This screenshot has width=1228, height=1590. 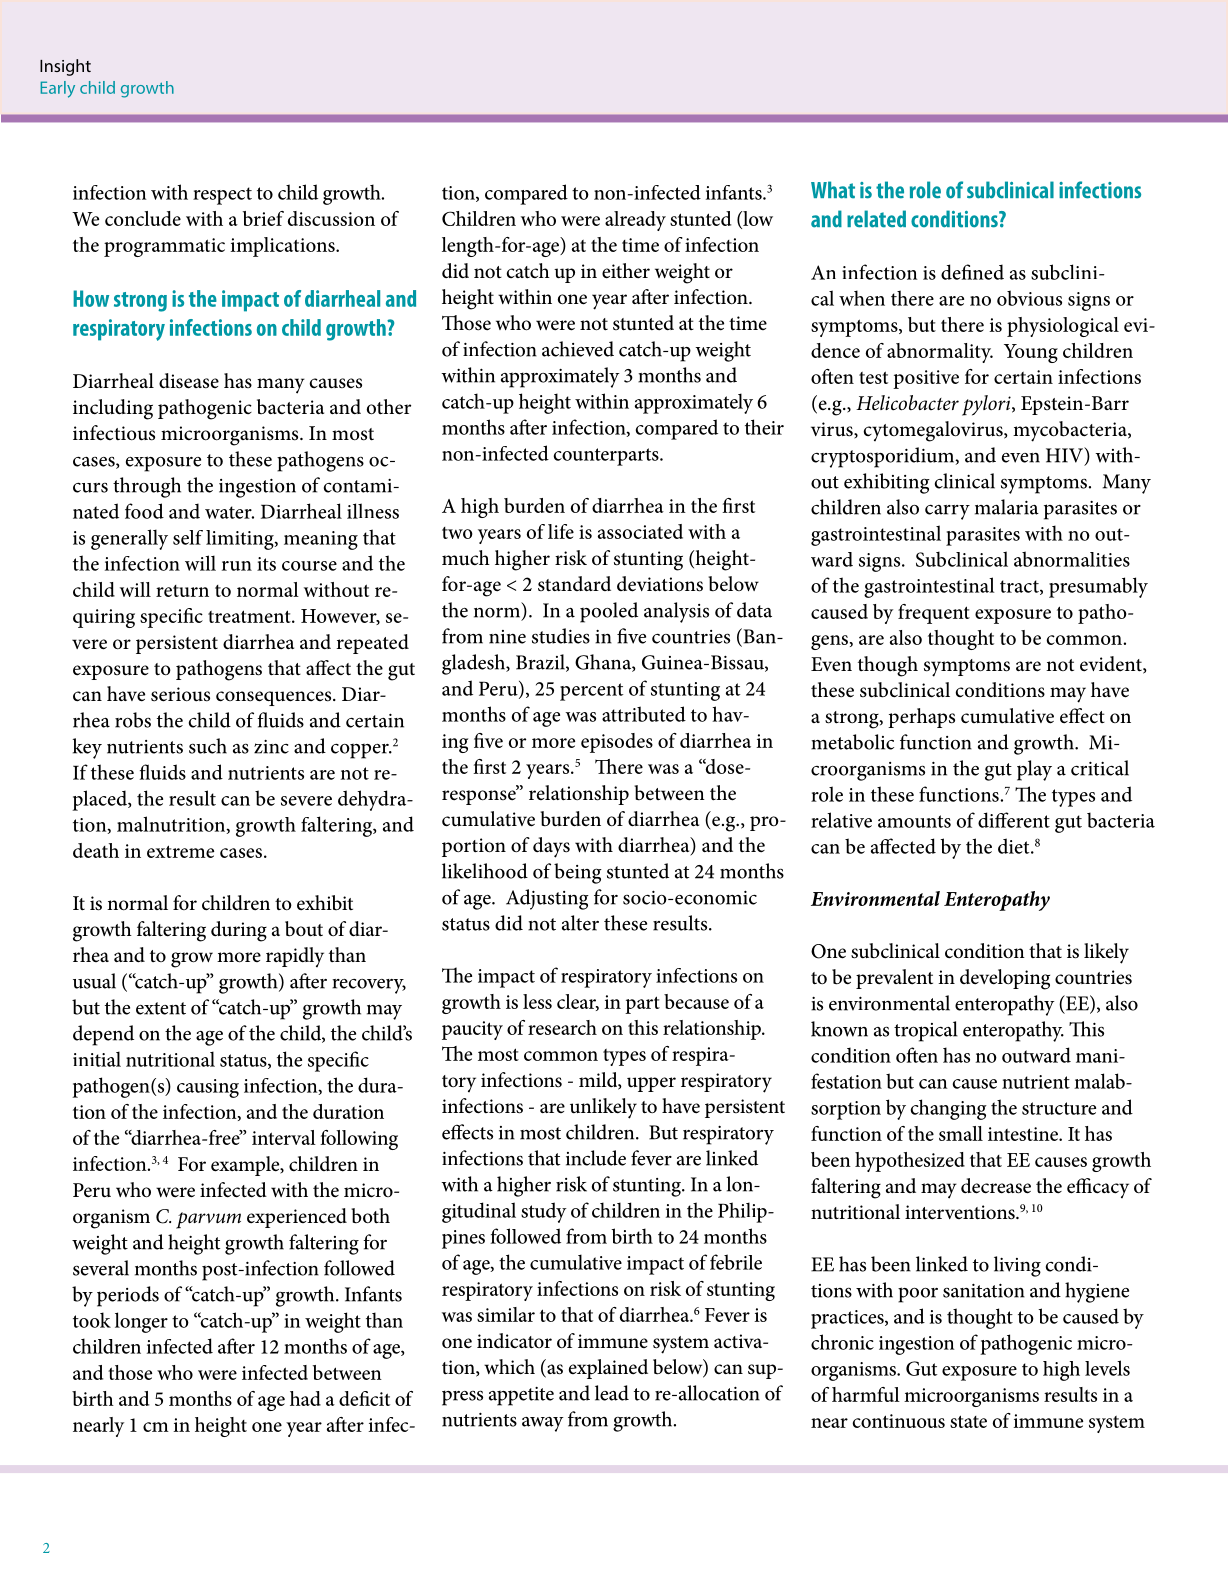 What do you see at coordinates (609, 612) in the screenshot?
I see `pooled` at bounding box center [609, 612].
